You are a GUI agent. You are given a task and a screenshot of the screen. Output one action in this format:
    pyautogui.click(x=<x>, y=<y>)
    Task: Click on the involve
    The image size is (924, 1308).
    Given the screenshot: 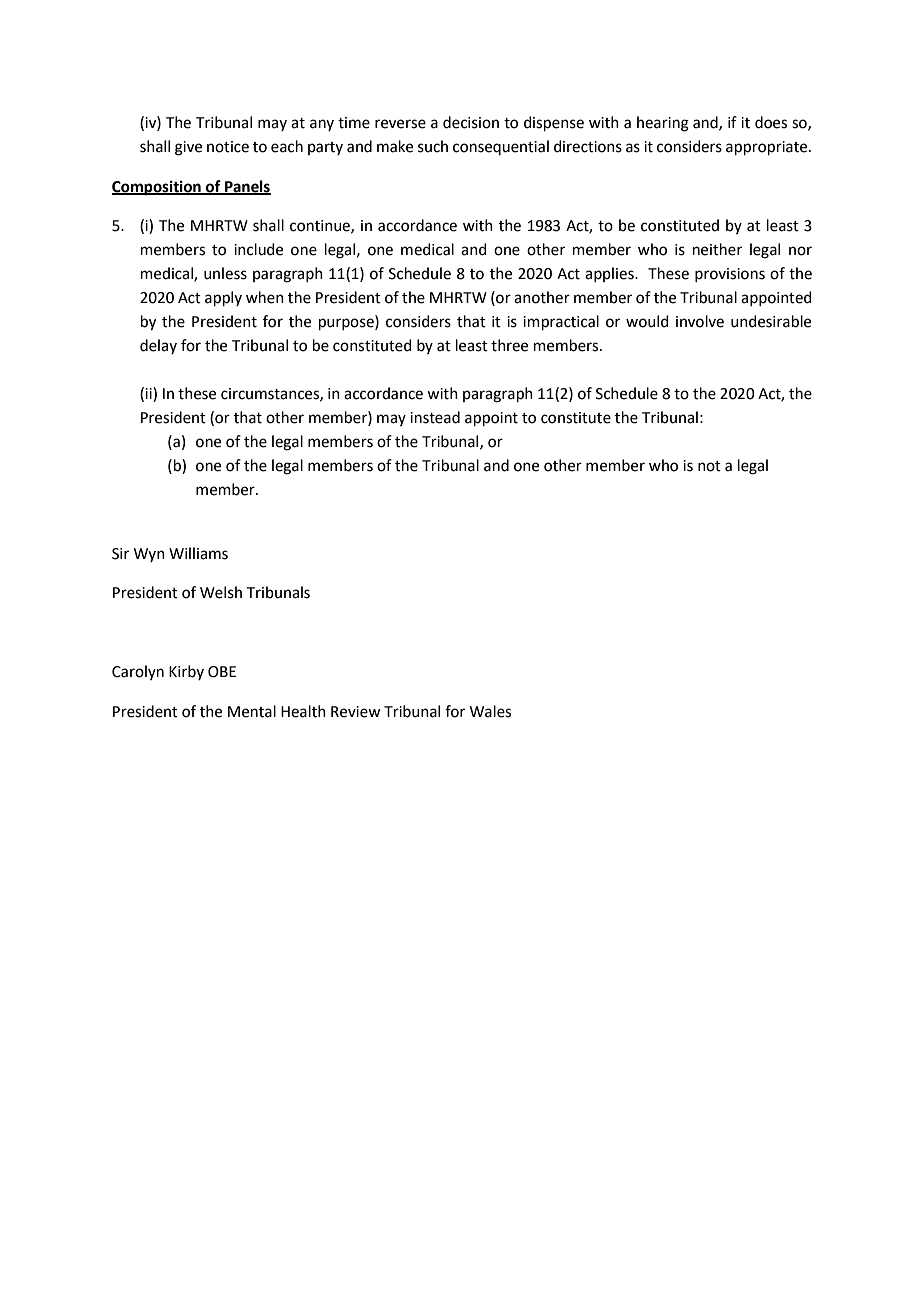 What is the action you would take?
    pyautogui.click(x=700, y=321)
